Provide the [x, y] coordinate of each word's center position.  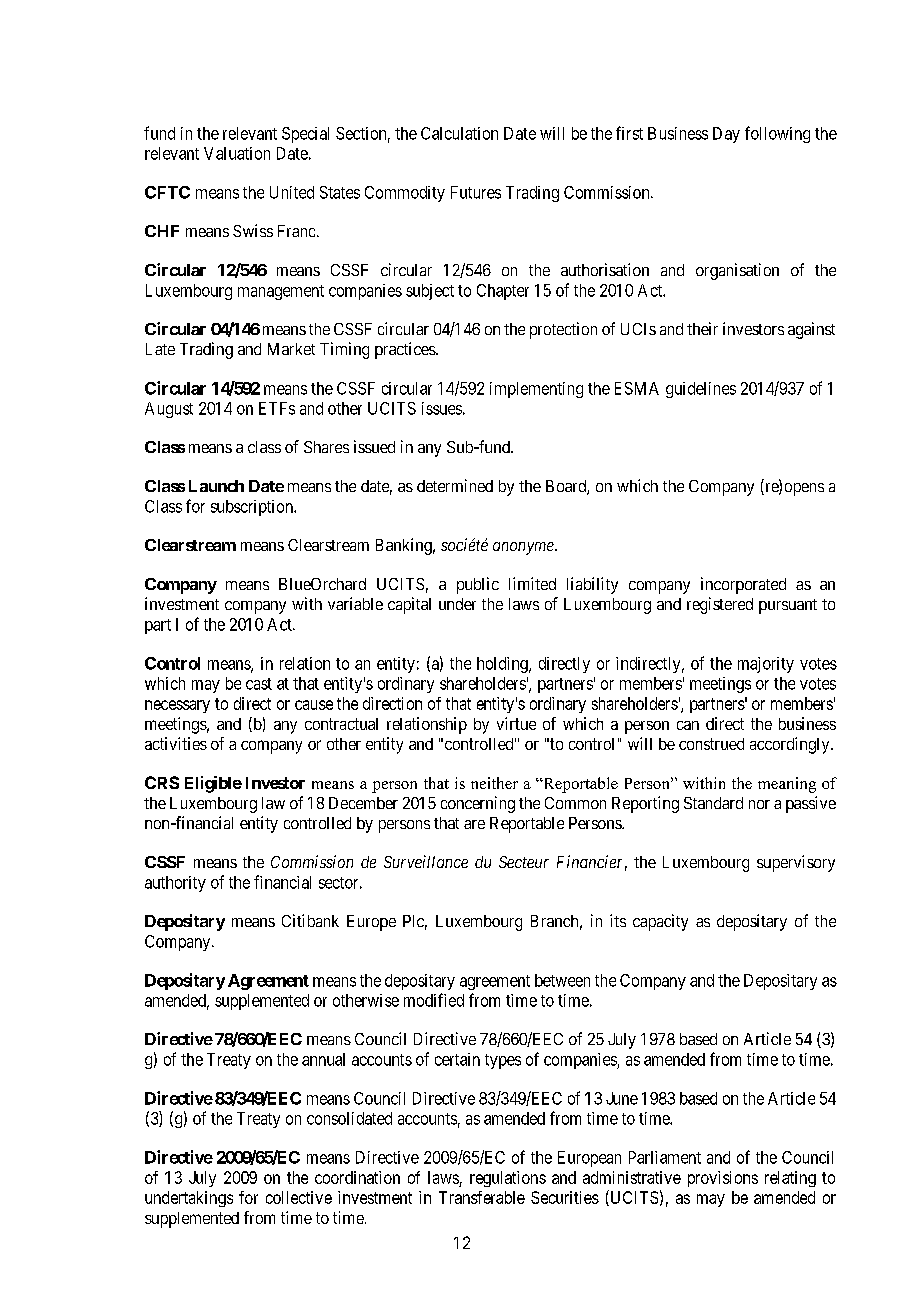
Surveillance [426, 861]
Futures [476, 192]
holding [503, 665]
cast [259, 684]
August [169, 410]
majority [766, 665]
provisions [723, 1179]
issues [442, 408]
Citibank [310, 920]
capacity [660, 922]
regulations [508, 1179]
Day [726, 135]
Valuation [237, 153]
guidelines [701, 390]
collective [299, 1197]
